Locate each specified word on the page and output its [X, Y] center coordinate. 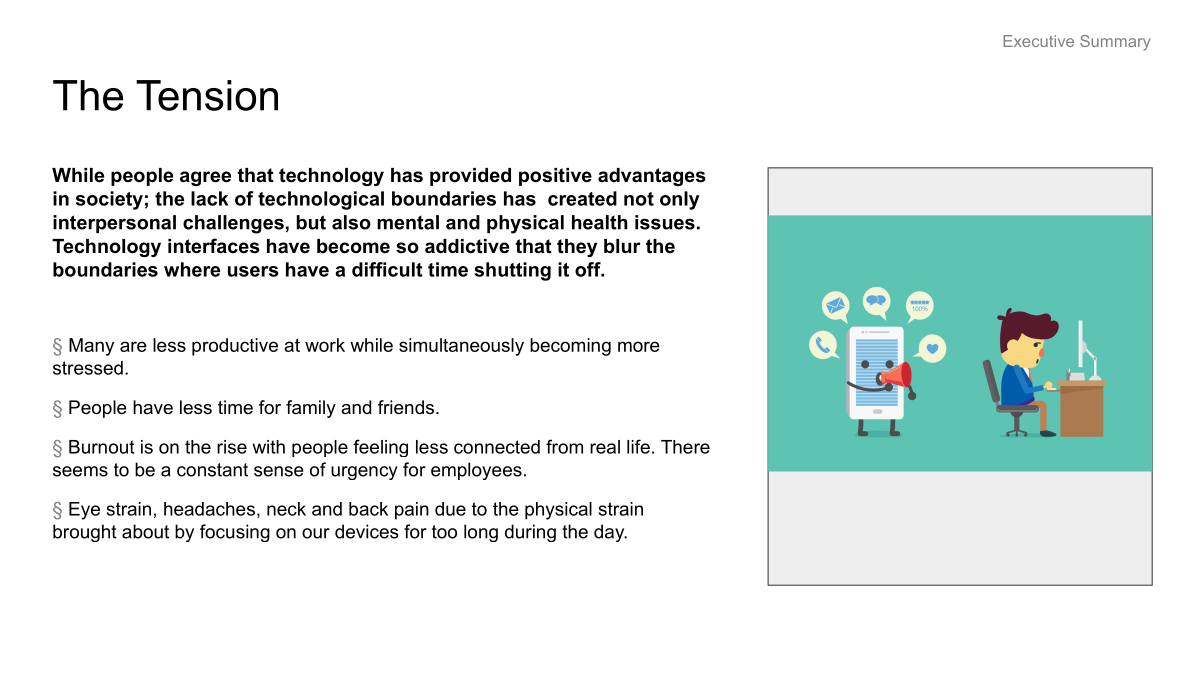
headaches [209, 509]
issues [665, 222]
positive [555, 177]
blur [622, 246]
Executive [1038, 41]
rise [232, 447]
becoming [570, 347]
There [685, 447]
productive [235, 347]
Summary [1115, 43]
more [639, 346]
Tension [207, 95]
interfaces [214, 246]
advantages [652, 177]
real [605, 447]
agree [205, 178]
